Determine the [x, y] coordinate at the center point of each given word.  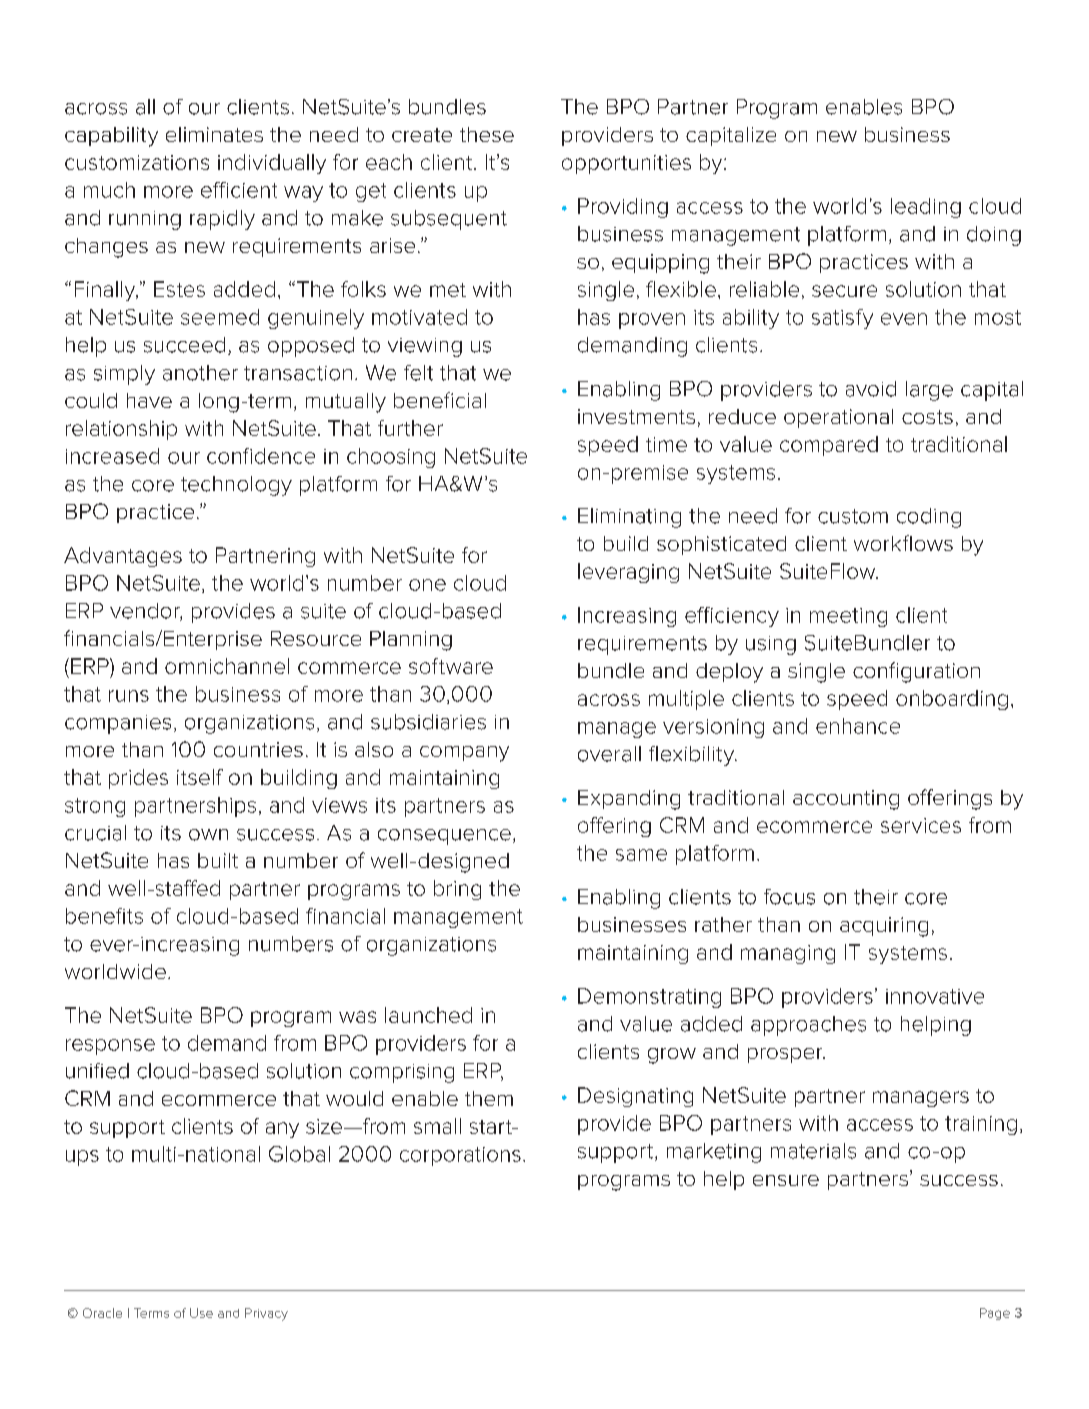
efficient [239, 190]
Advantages [123, 557]
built [218, 860]
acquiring [884, 927]
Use [201, 1313]
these [487, 134]
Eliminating [629, 518]
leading [926, 208]
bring [457, 890]
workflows [903, 543]
